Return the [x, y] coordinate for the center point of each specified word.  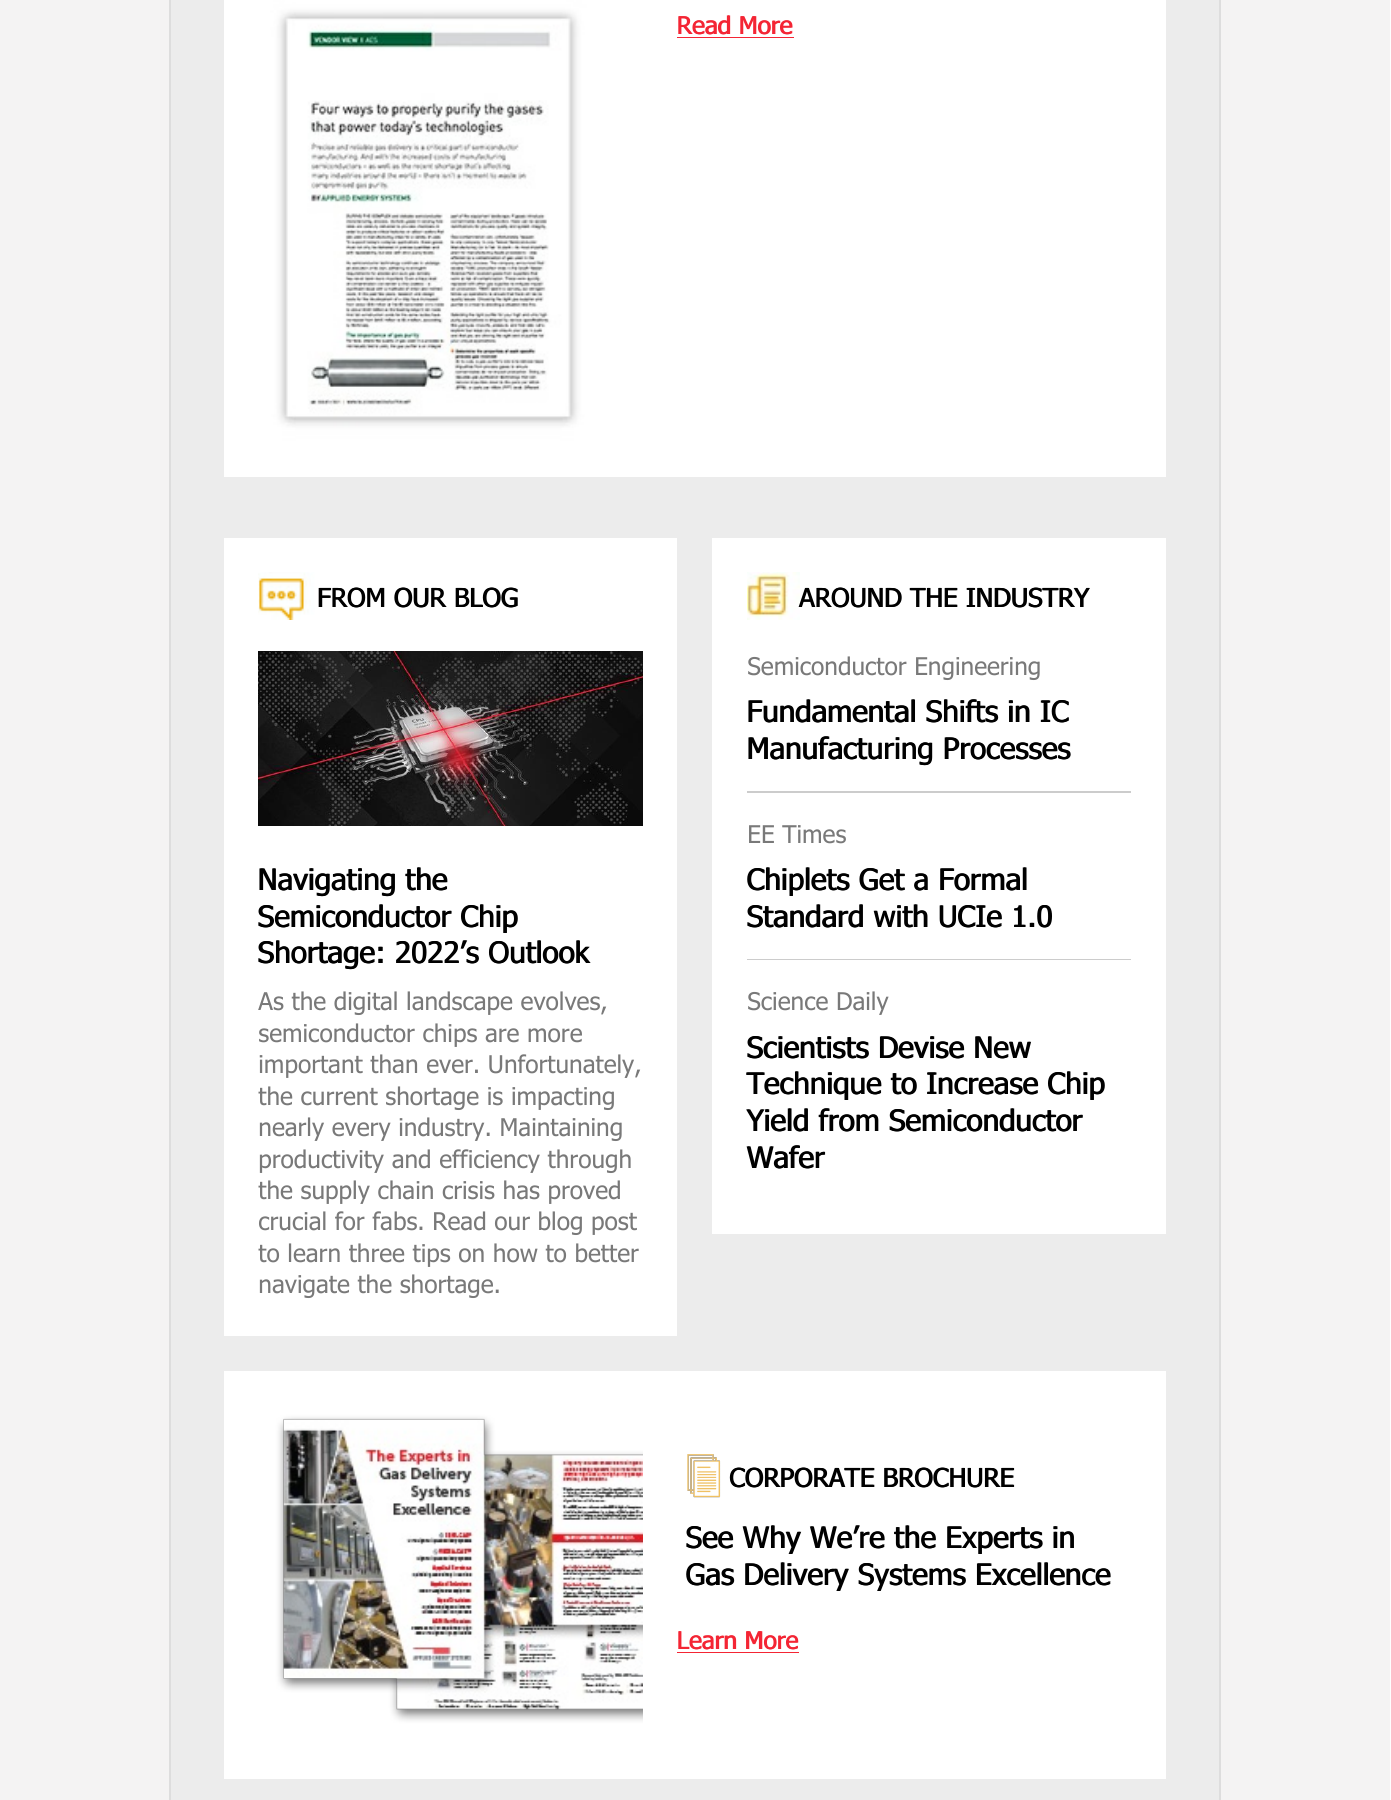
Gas [710, 1574]
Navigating [327, 882]
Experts [995, 1540]
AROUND [850, 597]
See [709, 1537]
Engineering [978, 668]
